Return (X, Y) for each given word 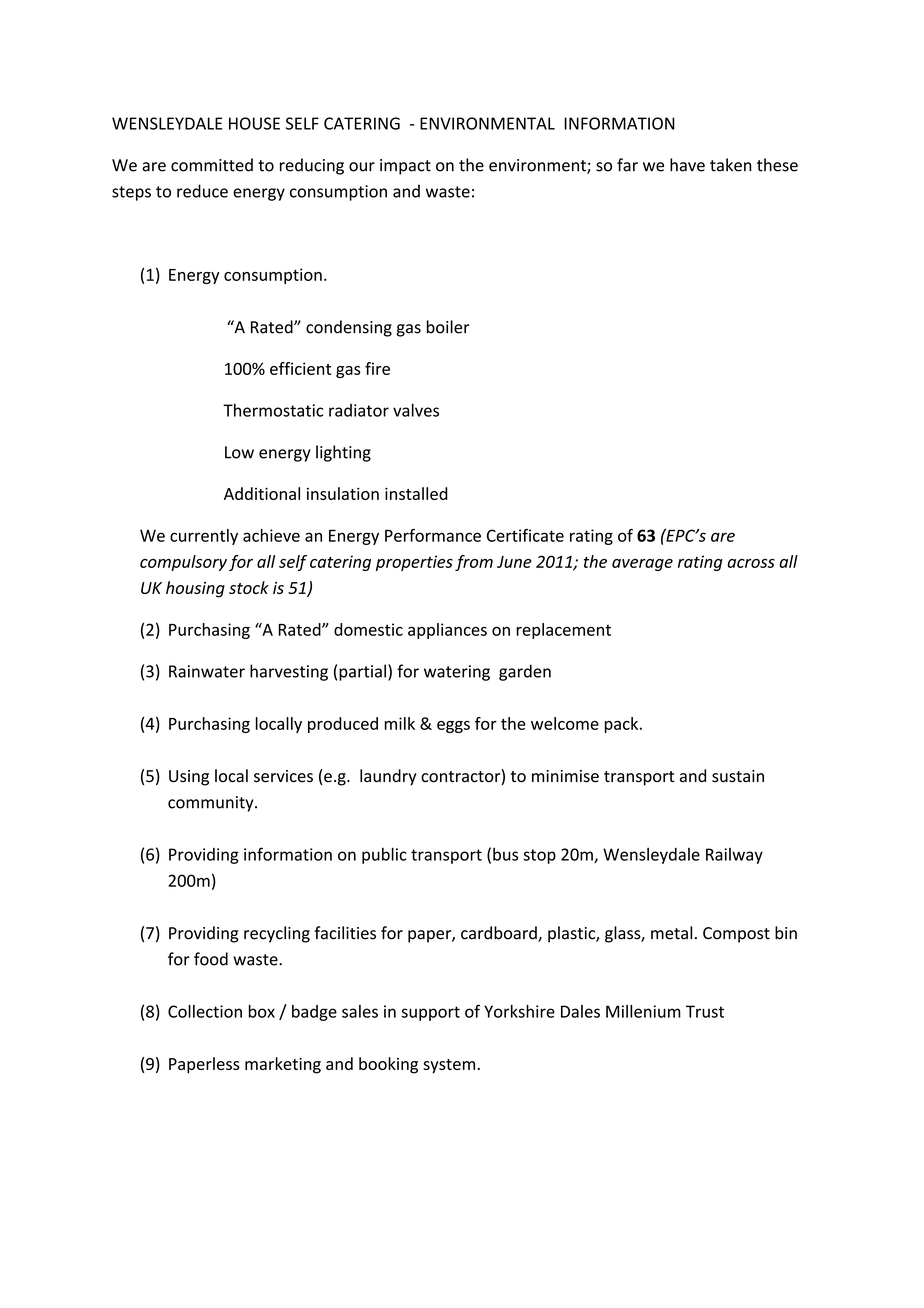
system (449, 1066)
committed (212, 165)
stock (249, 587)
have (687, 165)
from (474, 563)
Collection (205, 1011)
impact (405, 167)
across (751, 563)
